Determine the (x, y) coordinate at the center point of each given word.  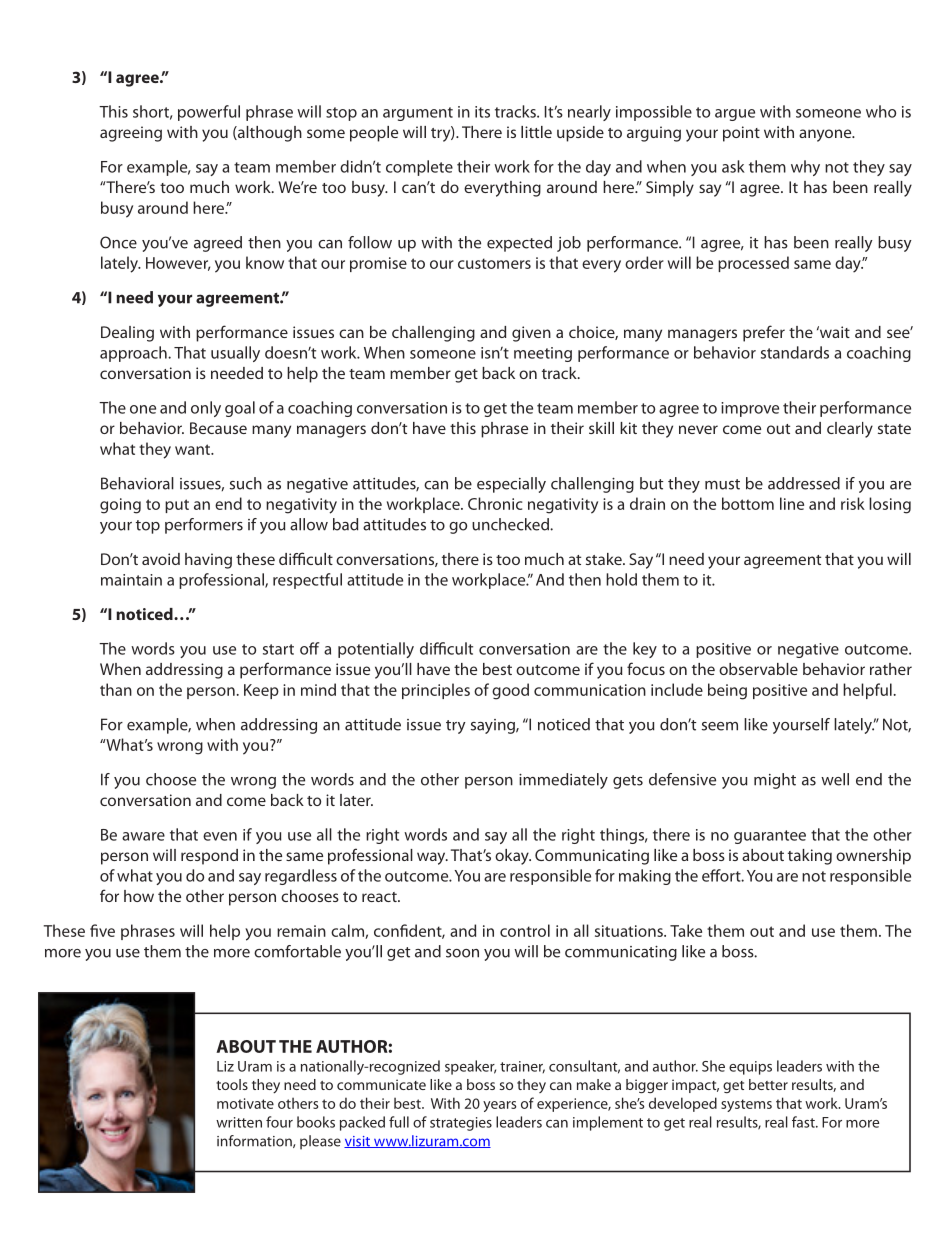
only (206, 409)
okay (513, 857)
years (499, 1106)
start (278, 649)
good (510, 691)
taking (810, 857)
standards (795, 352)
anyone (826, 135)
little (536, 132)
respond (209, 857)
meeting (543, 354)
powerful (209, 113)
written (239, 1122)
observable (758, 669)
